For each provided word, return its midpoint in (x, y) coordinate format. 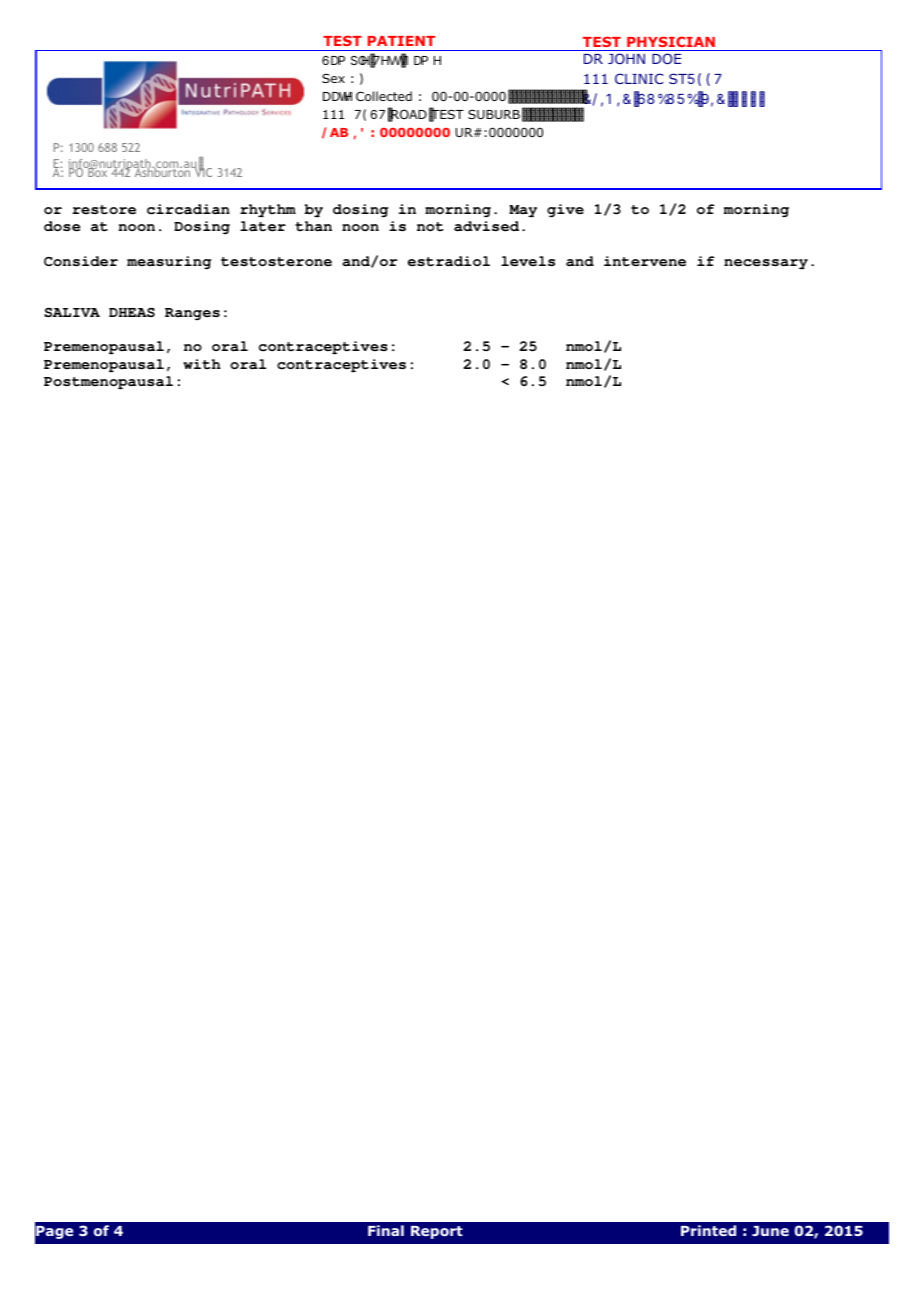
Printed (708, 1230)
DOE (666, 58)
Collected (384, 96)
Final (386, 1230)
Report (437, 1232)
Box (98, 171)
